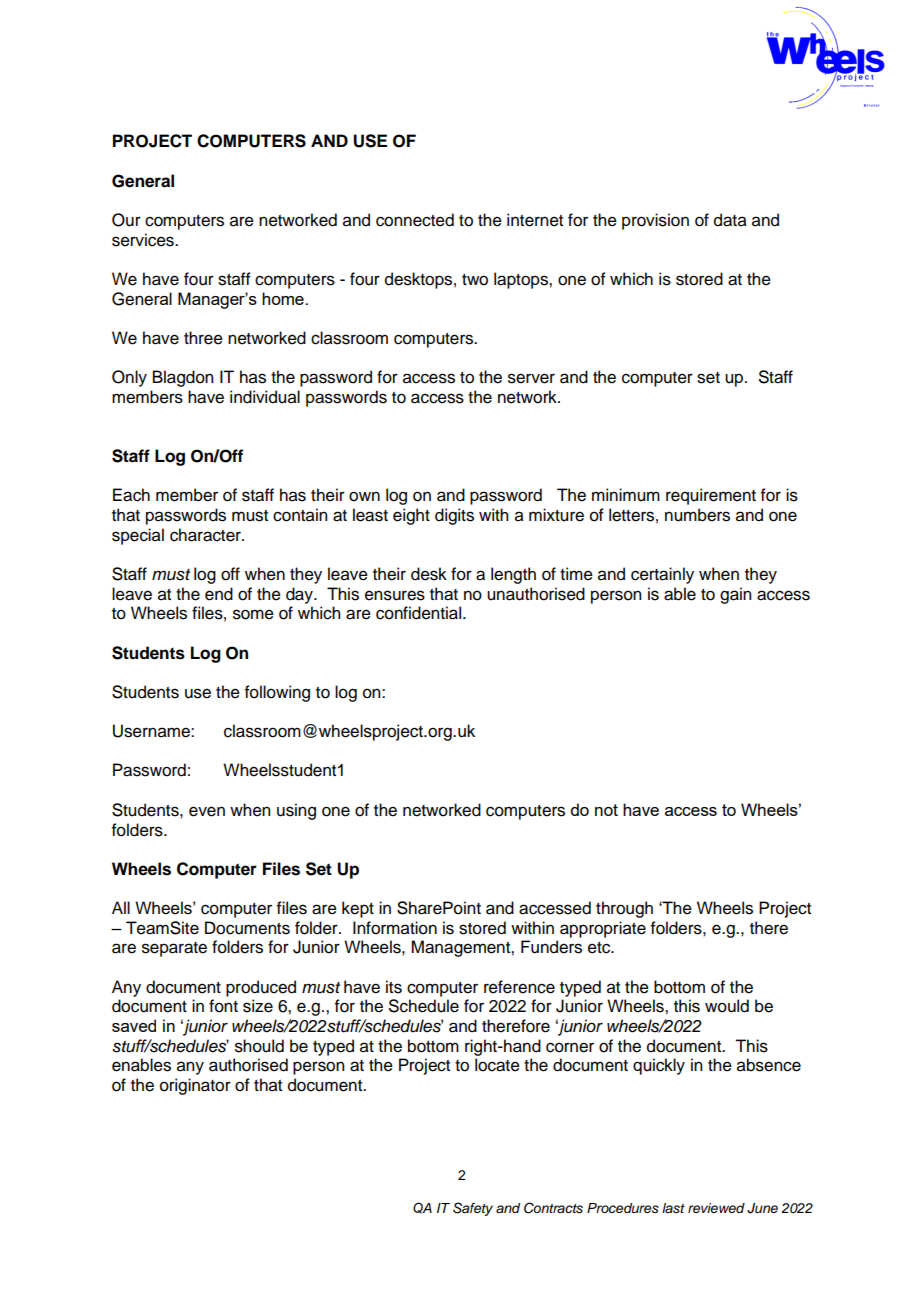 The image size is (924, 1308). What do you see at coordinates (415, 220) in the page?
I see `connected` at bounding box center [415, 220].
